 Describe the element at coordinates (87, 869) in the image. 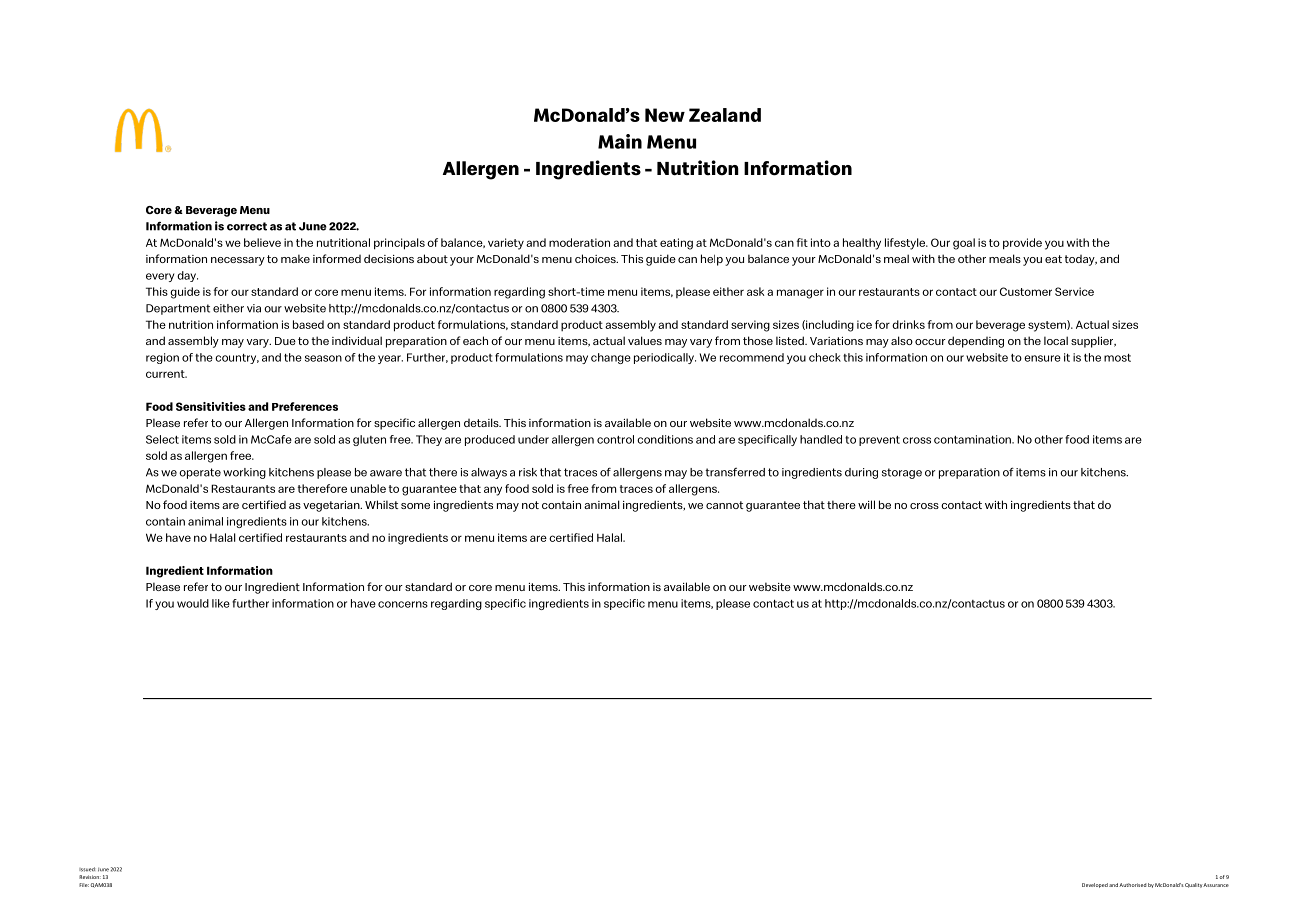

I see `Issued` at that location.
